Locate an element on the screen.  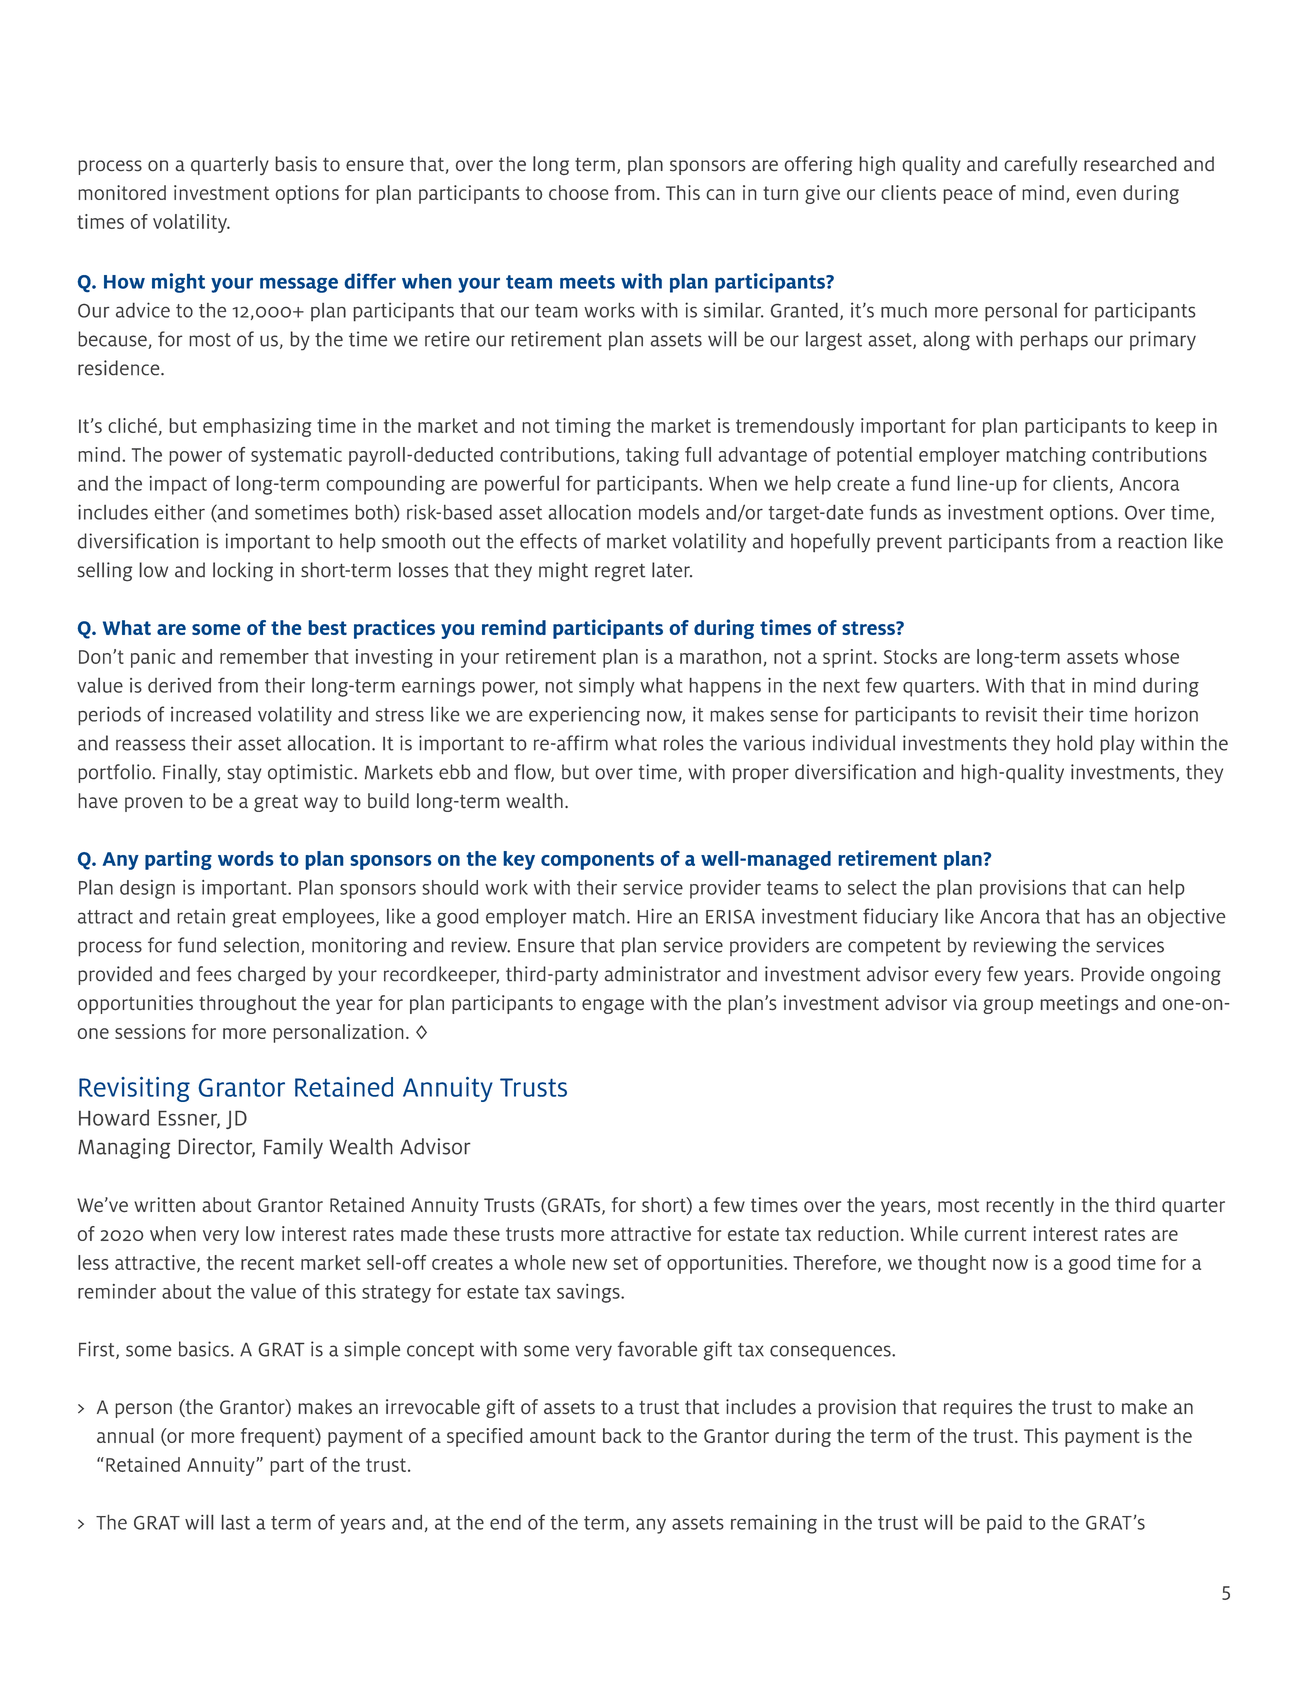
choose is located at coordinates (579, 192).
